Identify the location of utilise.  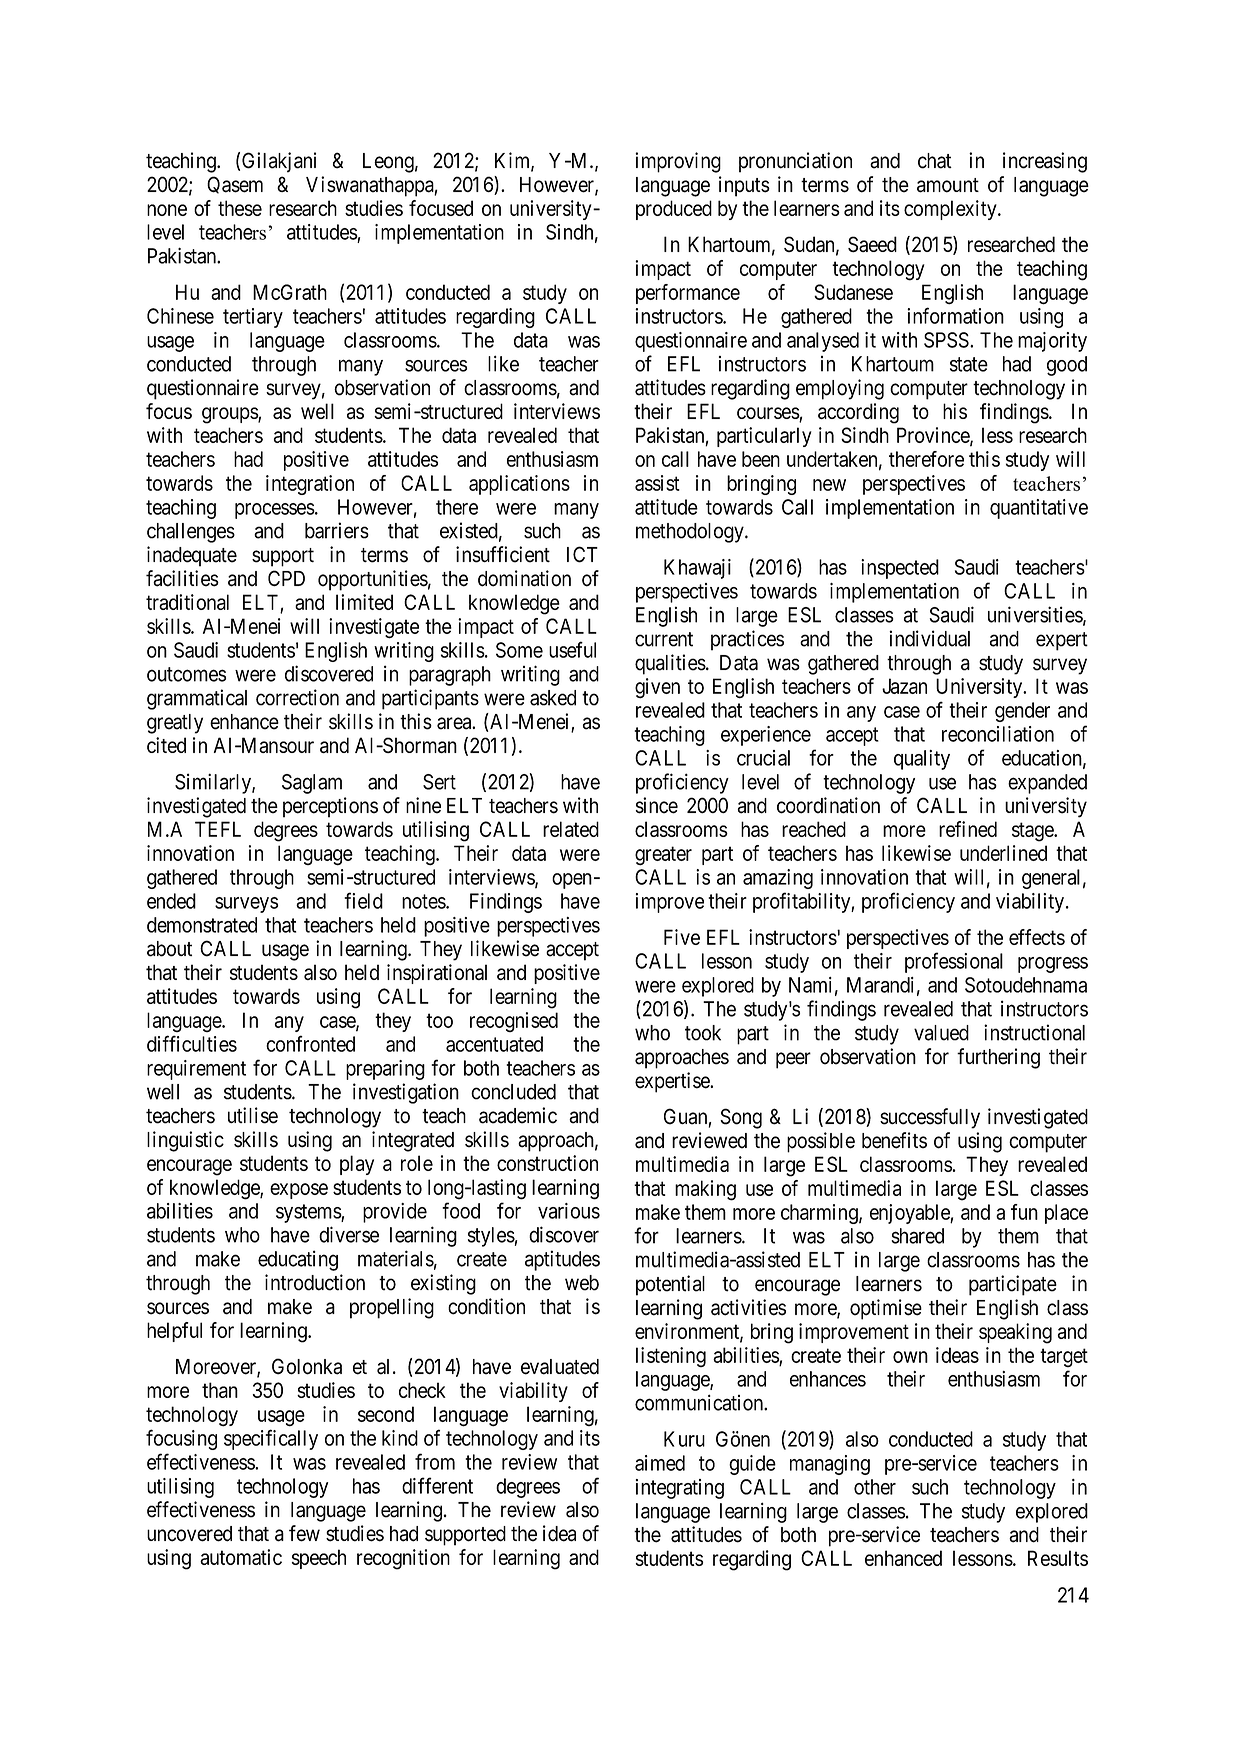
(253, 1115).
